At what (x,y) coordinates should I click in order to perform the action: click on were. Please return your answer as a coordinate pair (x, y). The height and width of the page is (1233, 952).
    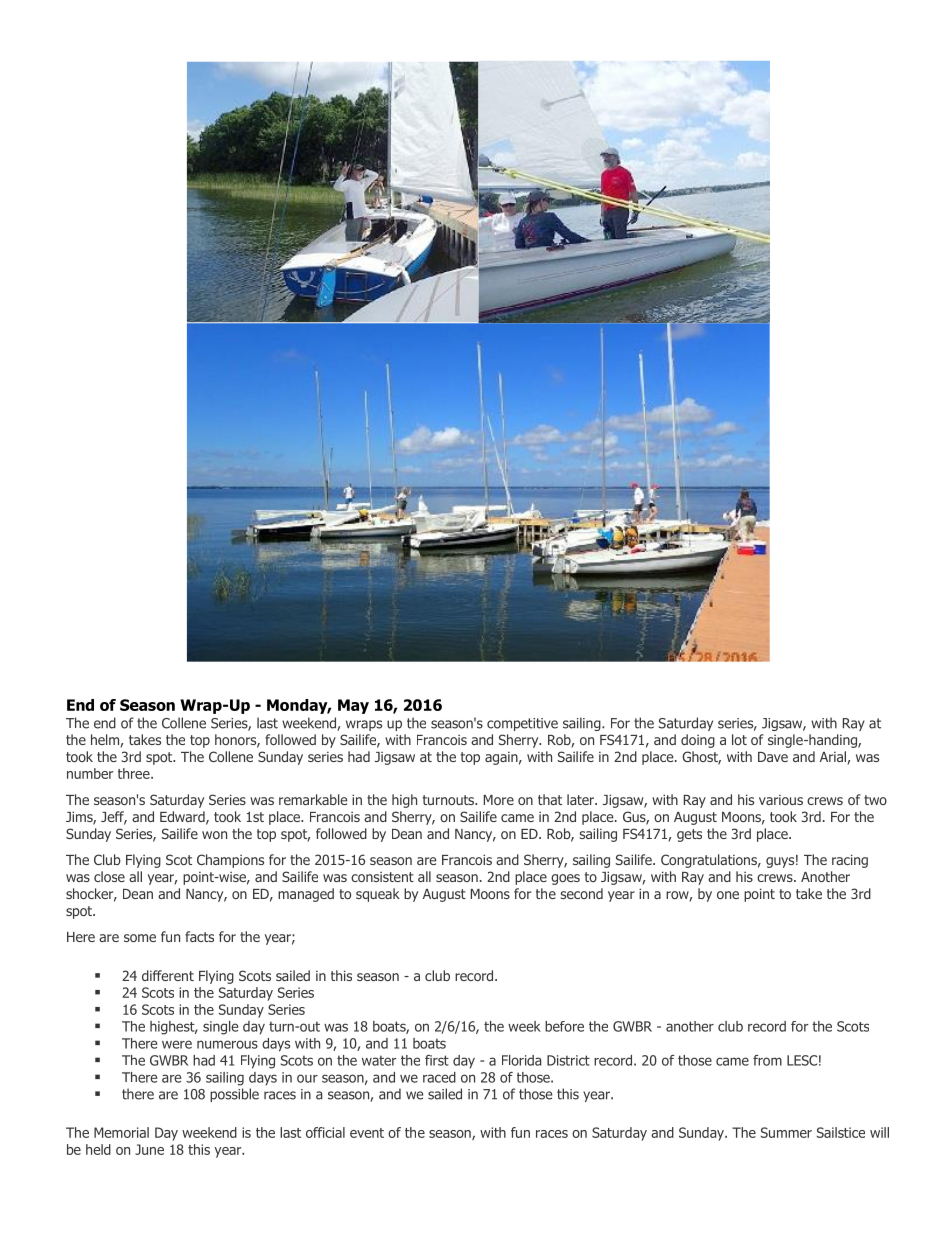
    Looking at the image, I should click on (177, 1044).
